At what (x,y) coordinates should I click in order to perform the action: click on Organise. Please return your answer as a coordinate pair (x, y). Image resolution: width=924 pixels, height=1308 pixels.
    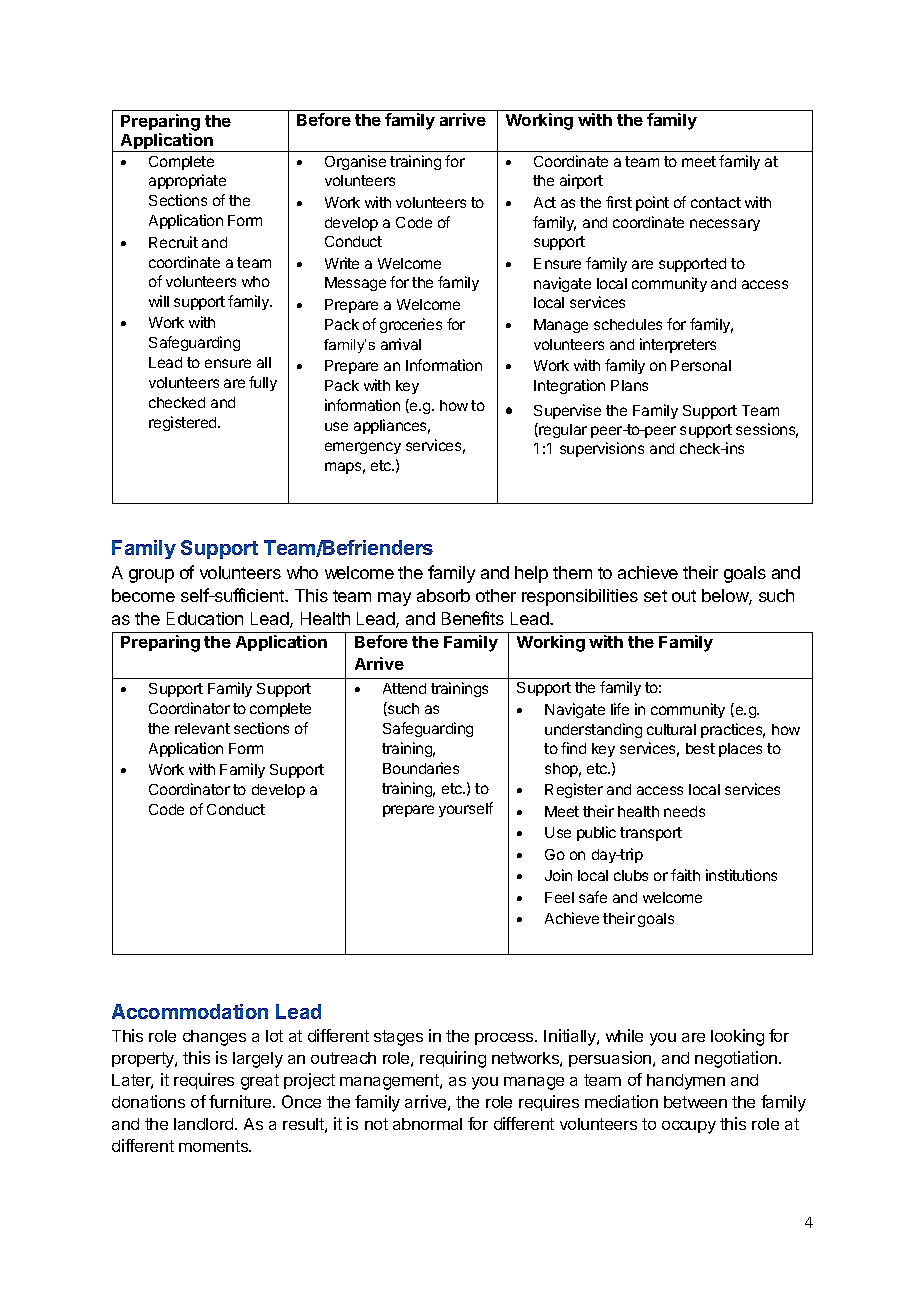
    Looking at the image, I should click on (355, 162).
